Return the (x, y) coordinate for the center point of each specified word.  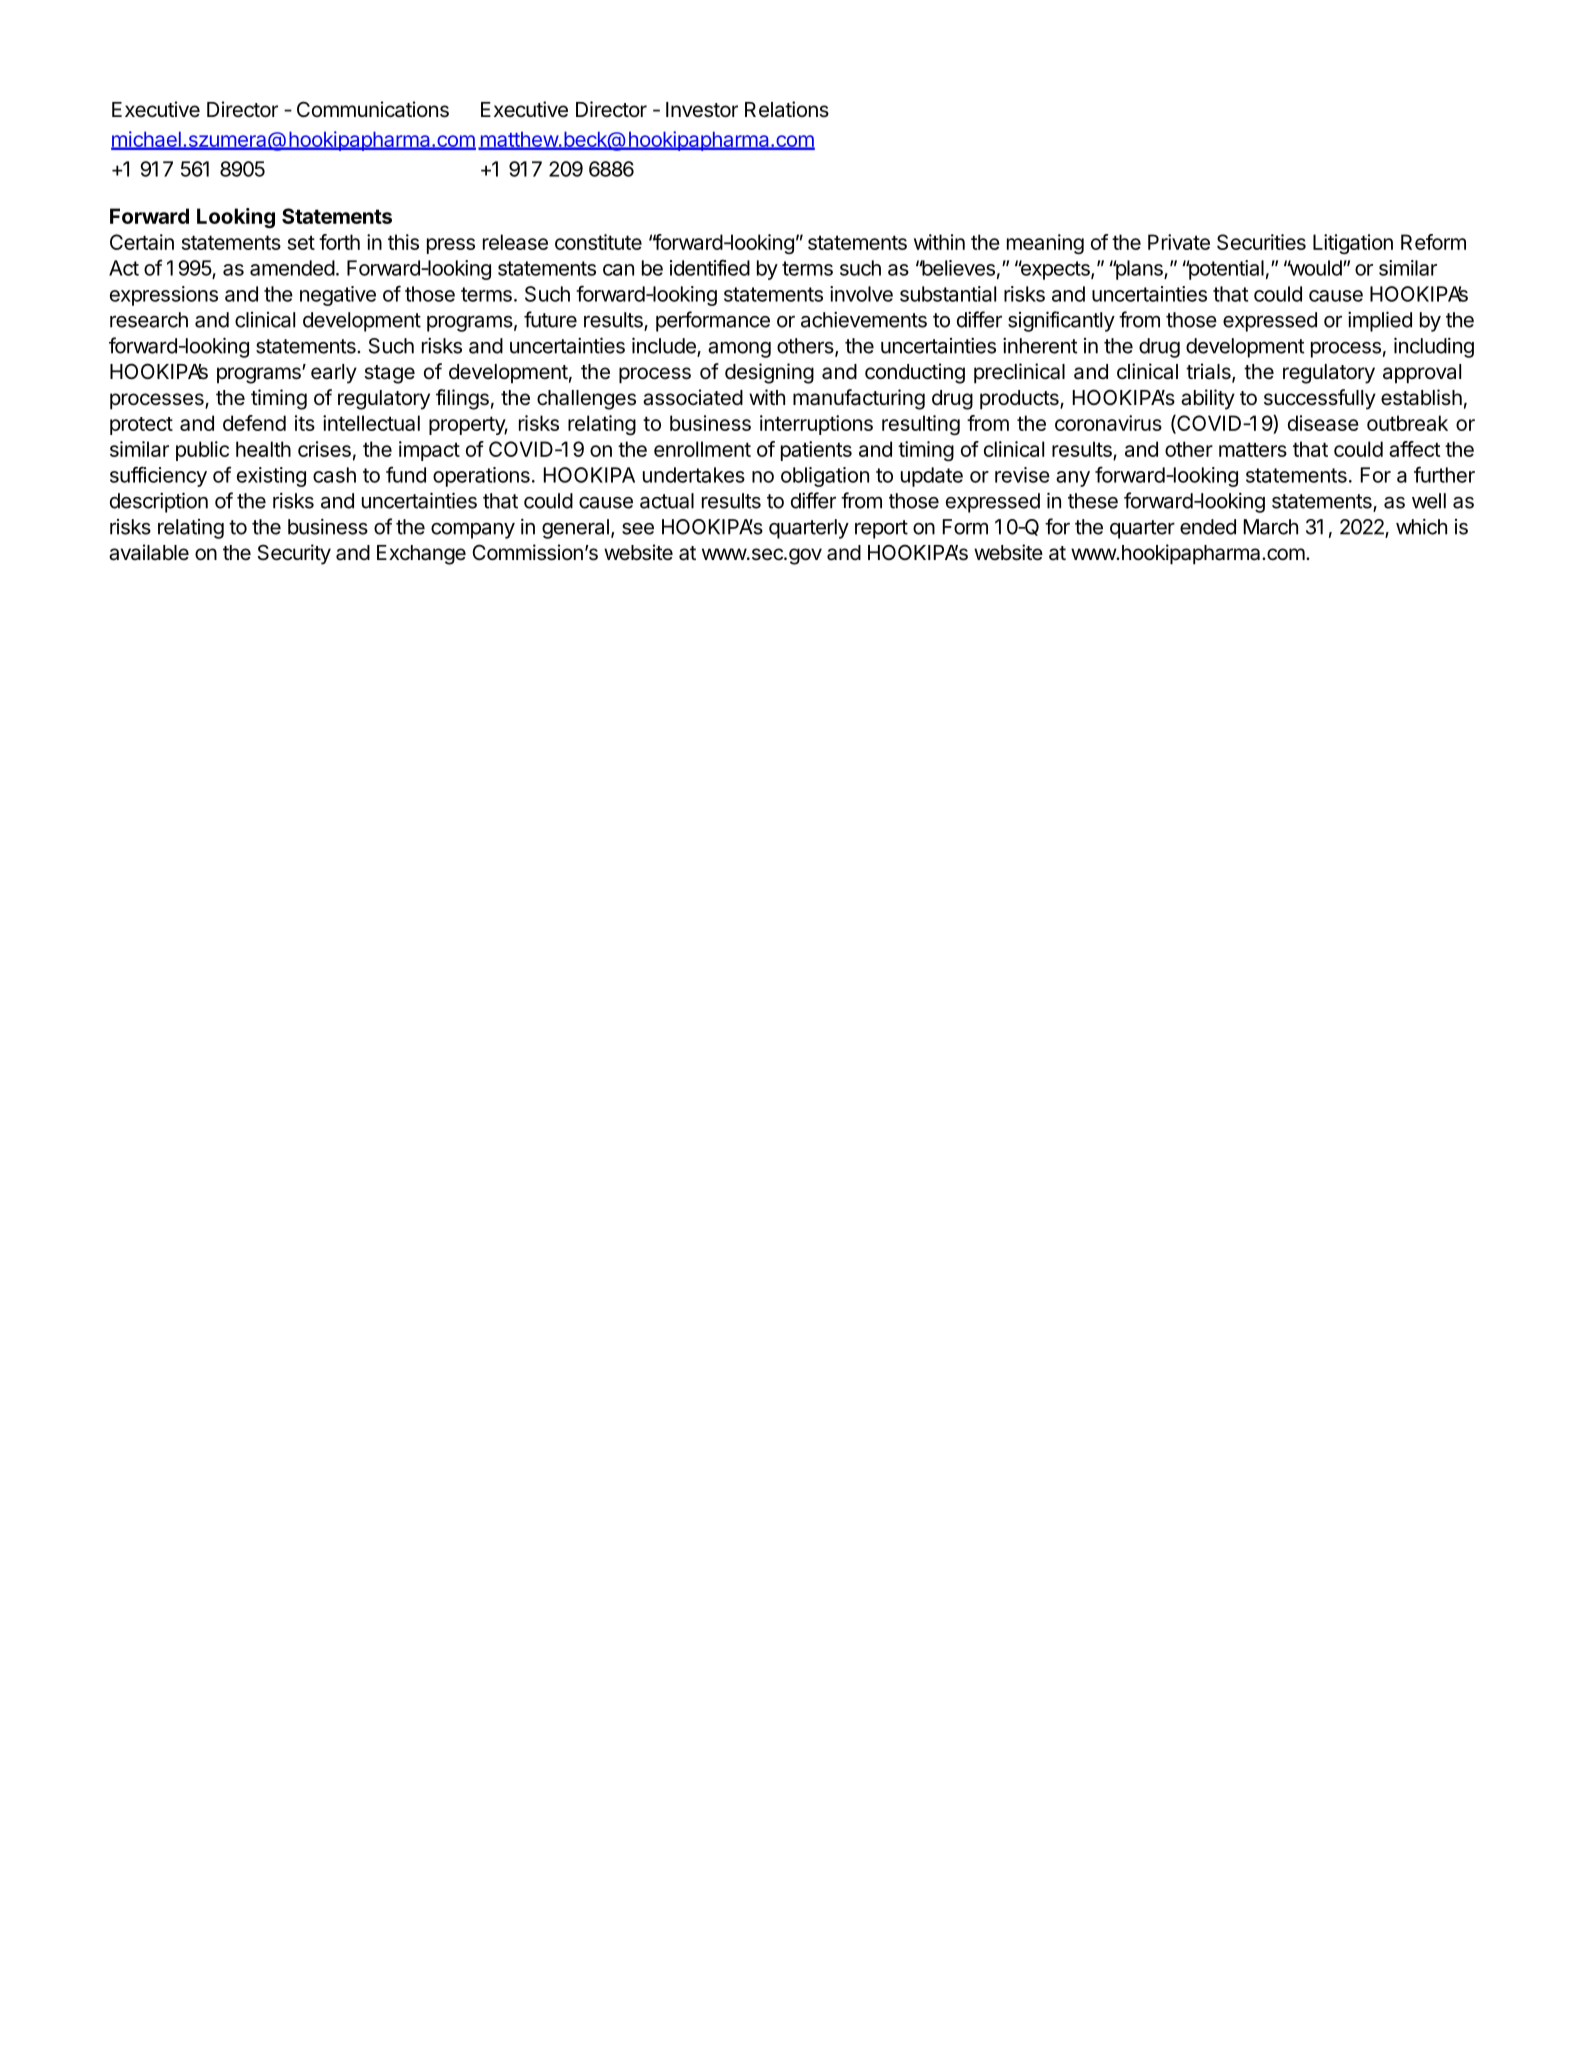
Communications (373, 109)
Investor (702, 110)
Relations (787, 109)
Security (294, 554)
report (881, 529)
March (1271, 527)
